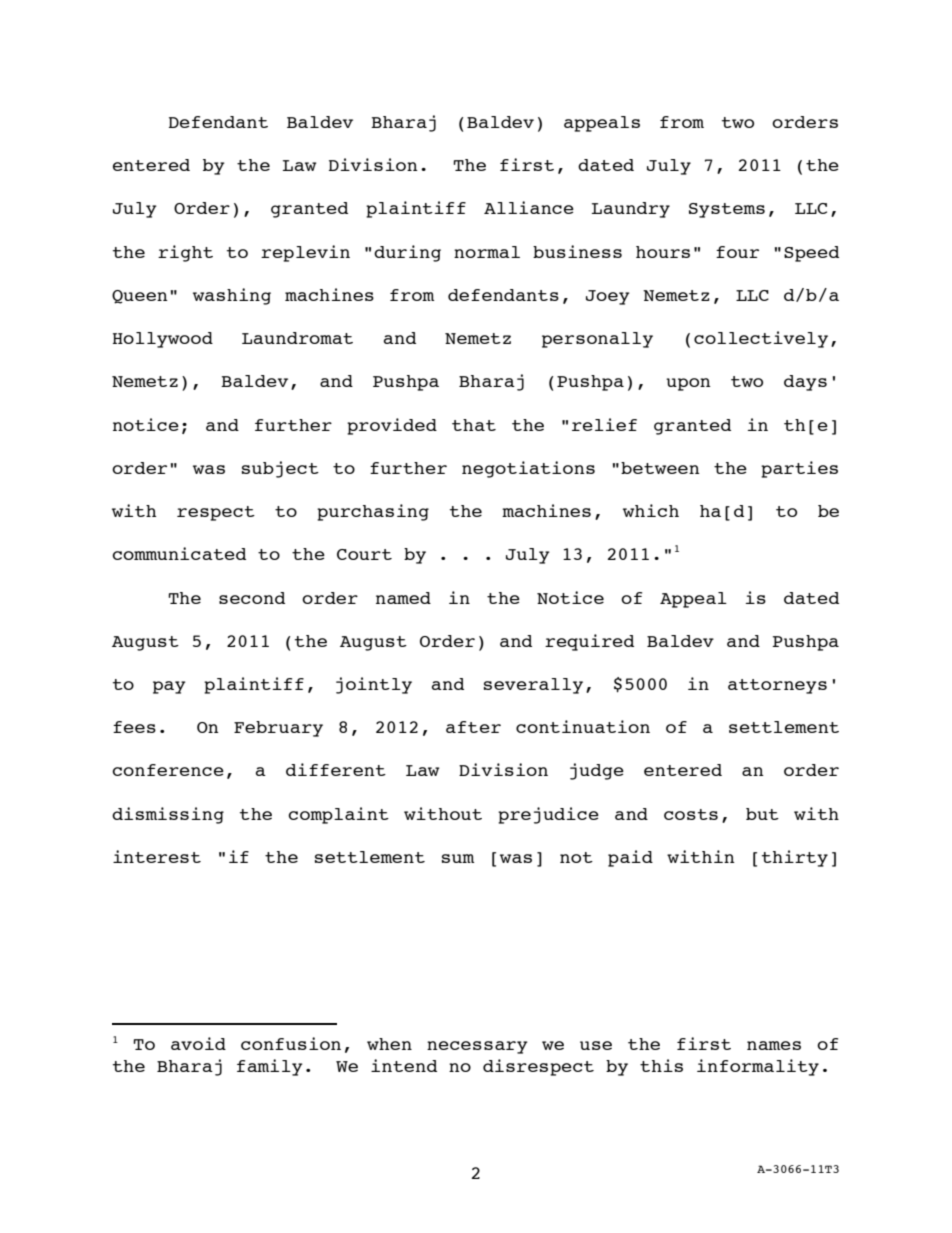  Describe the element at coordinates (774, 1045) in the page. I see `names` at that location.
